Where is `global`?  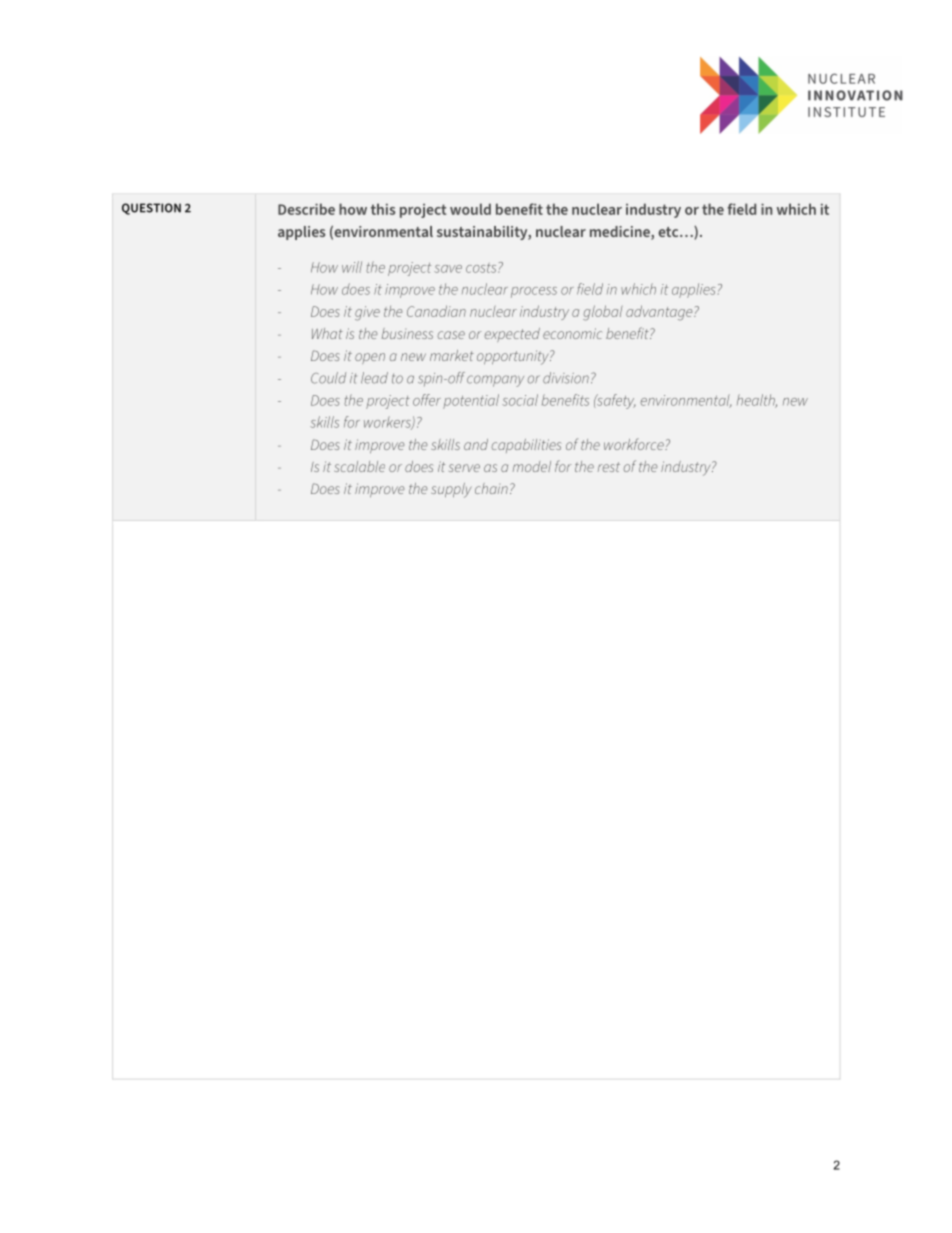
global is located at coordinates (603, 313).
